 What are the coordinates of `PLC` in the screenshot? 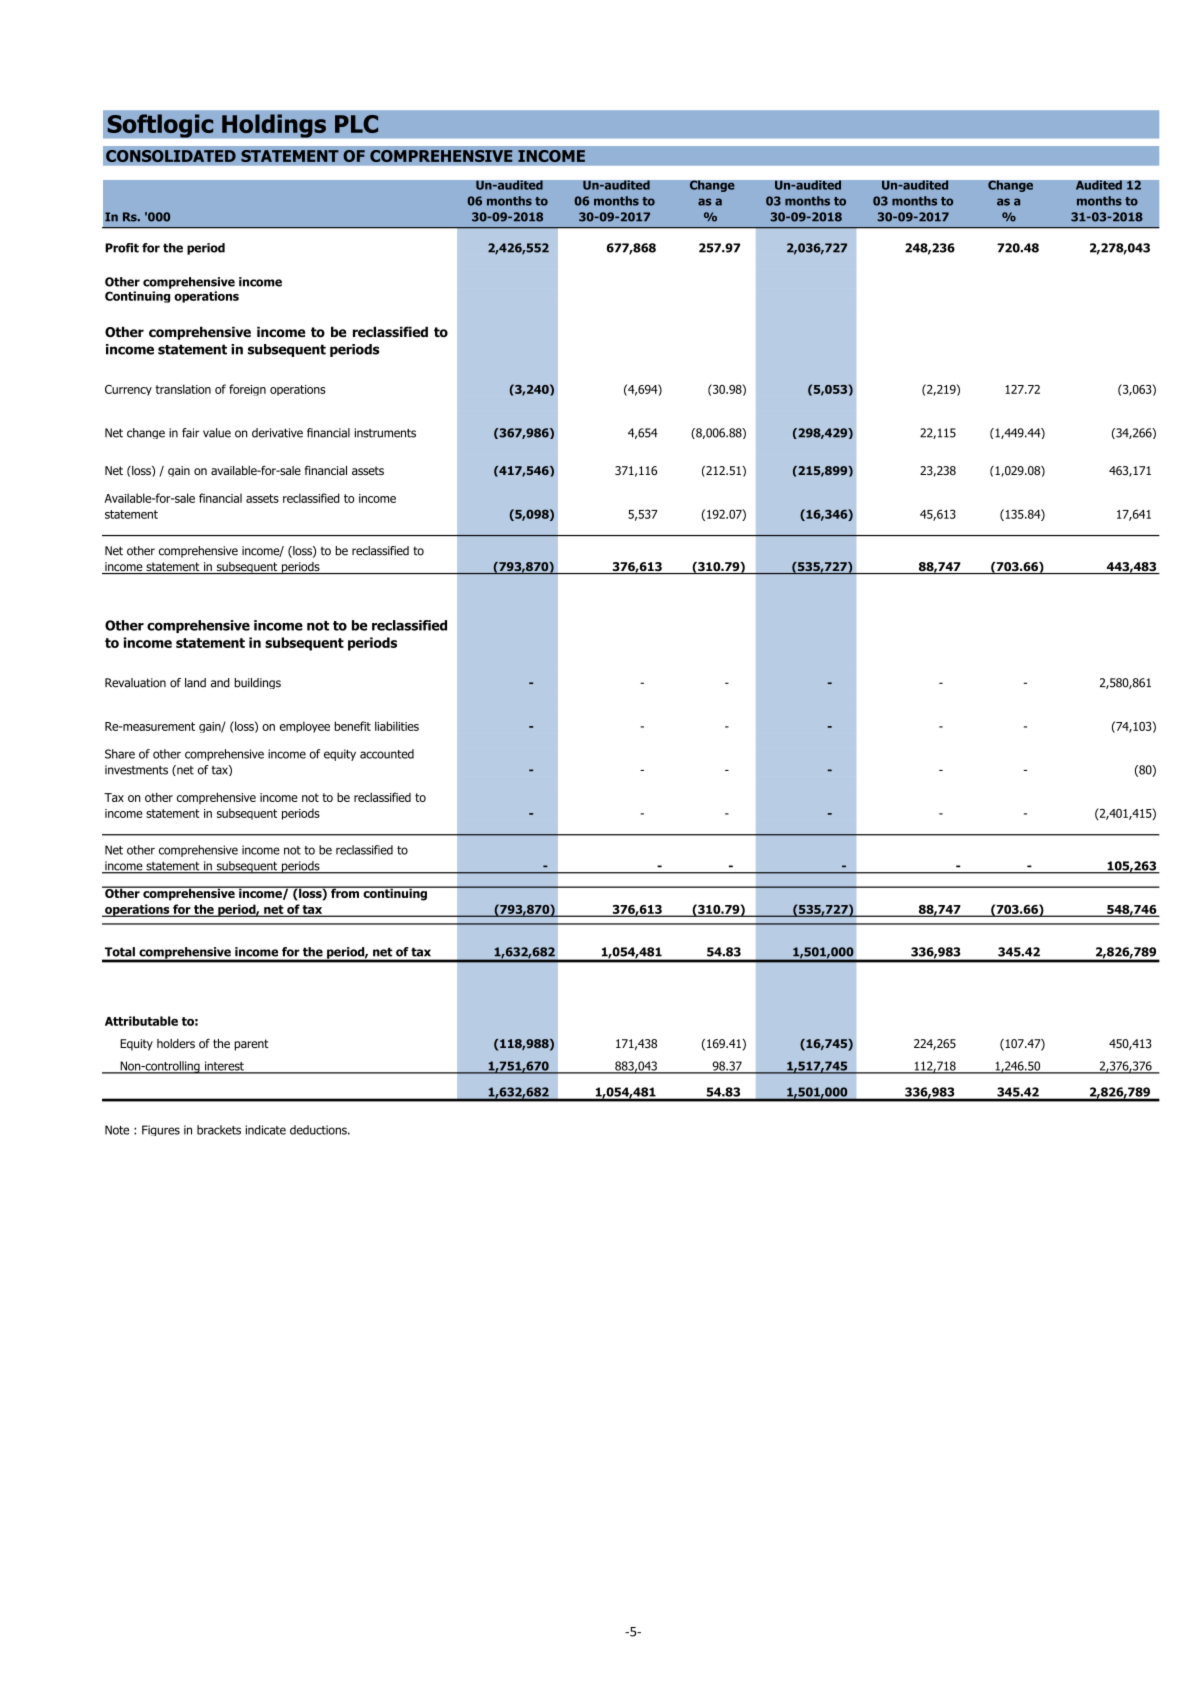 It's located at (356, 124).
